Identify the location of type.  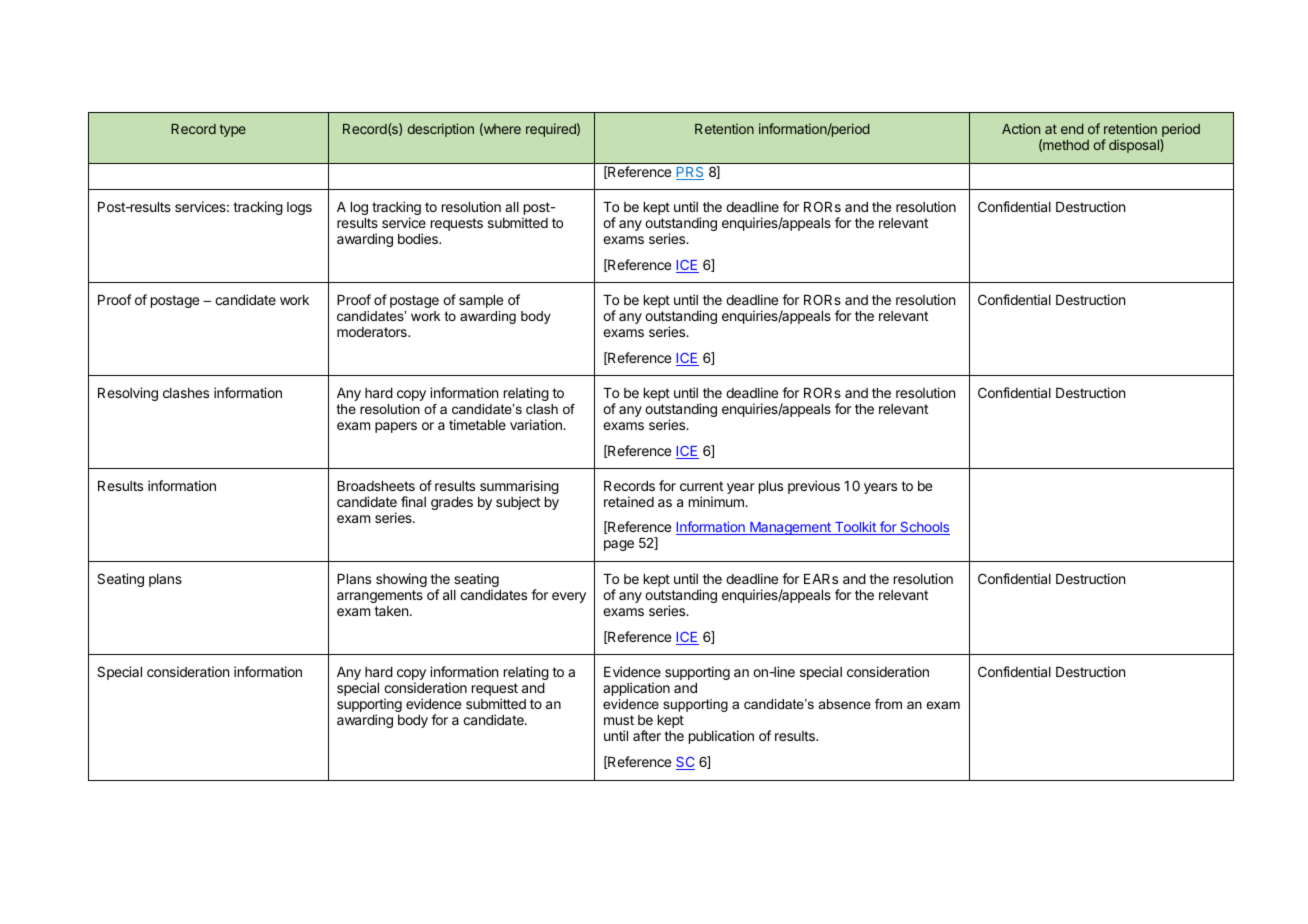
(233, 130).
